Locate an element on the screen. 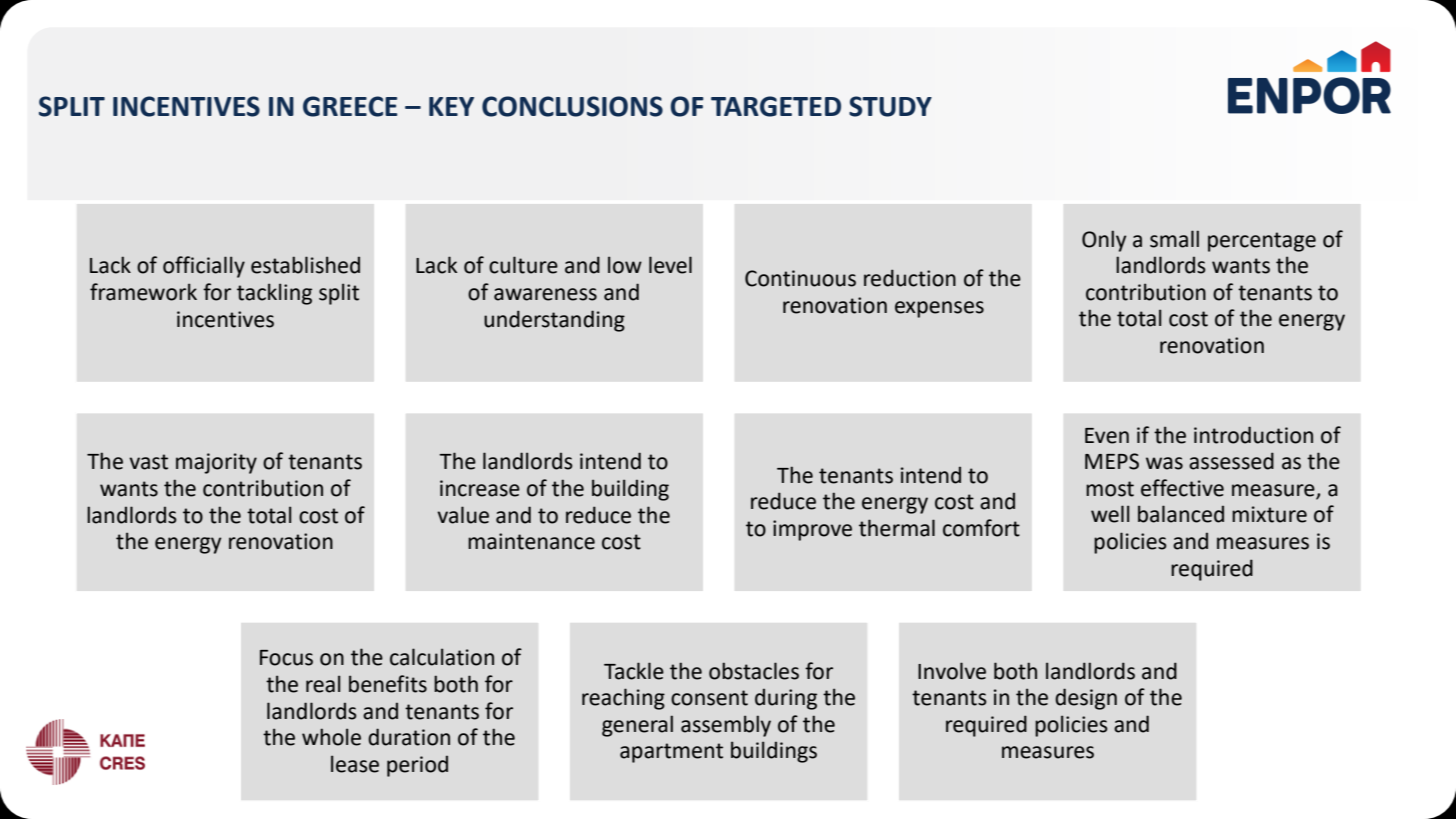 This screenshot has height=819, width=1456. TARGETED is located at coordinates (776, 106).
